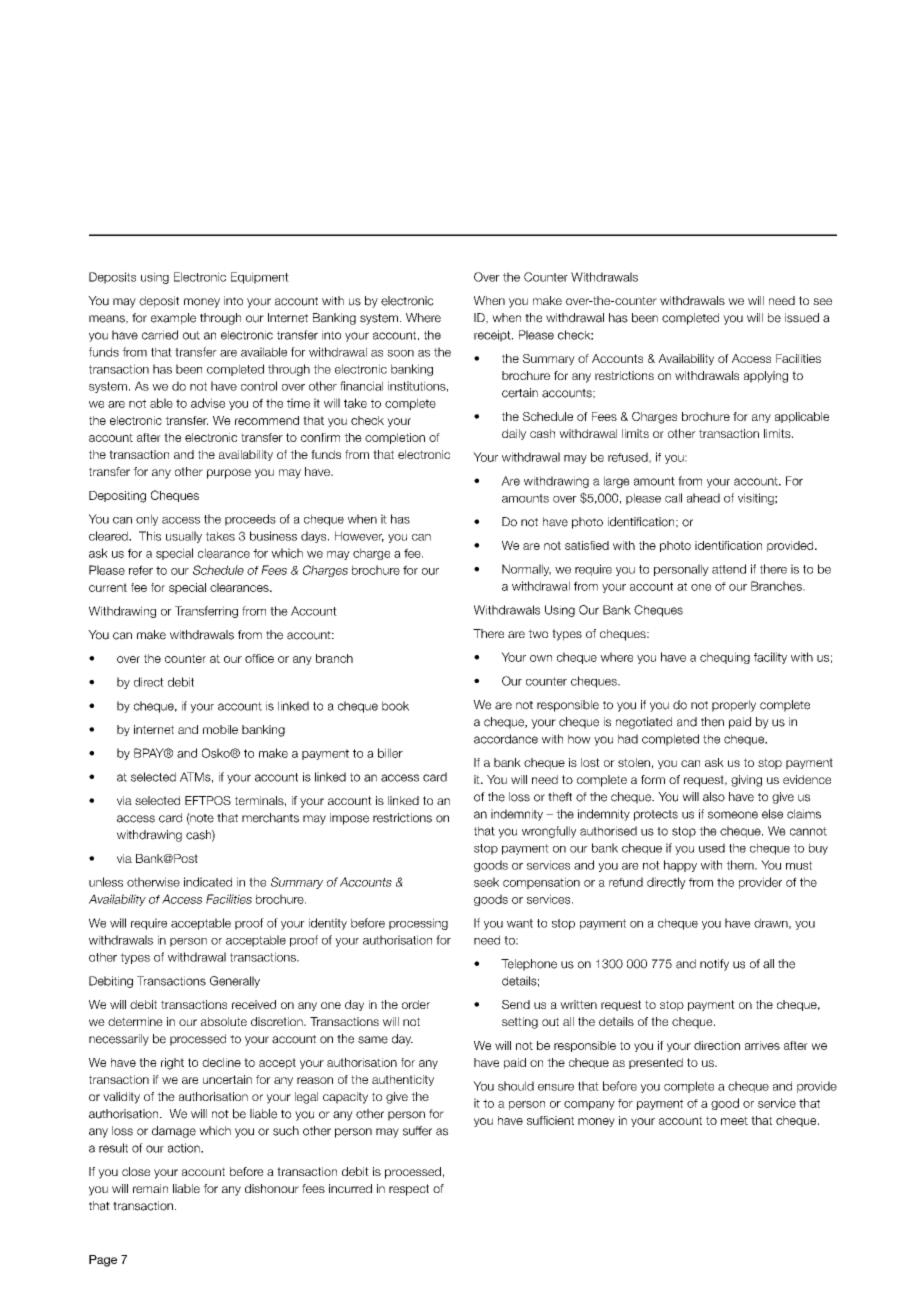 The image size is (924, 1308). What do you see at coordinates (714, 965) in the page?
I see `notify` at bounding box center [714, 965].
